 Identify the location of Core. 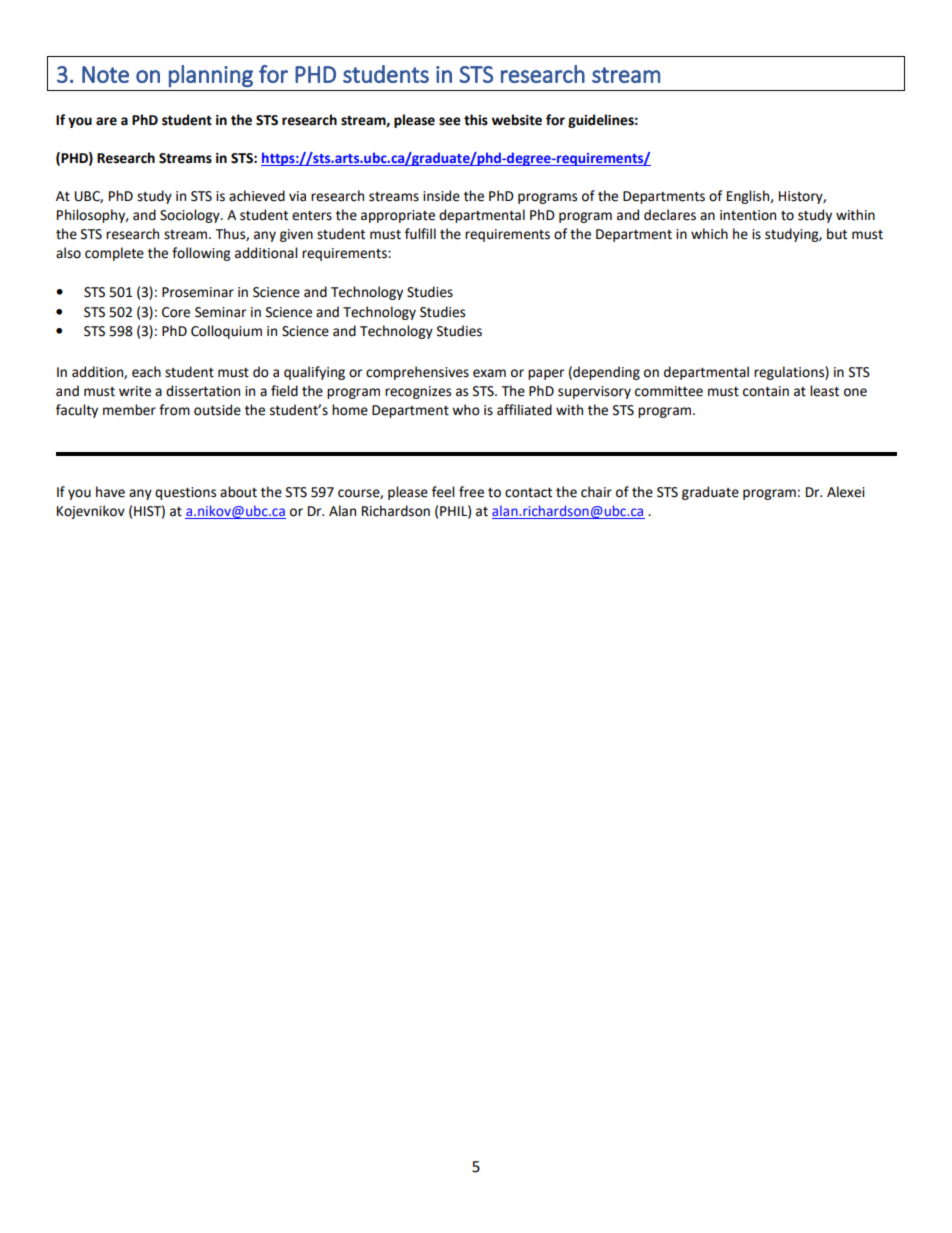
(176, 312).
